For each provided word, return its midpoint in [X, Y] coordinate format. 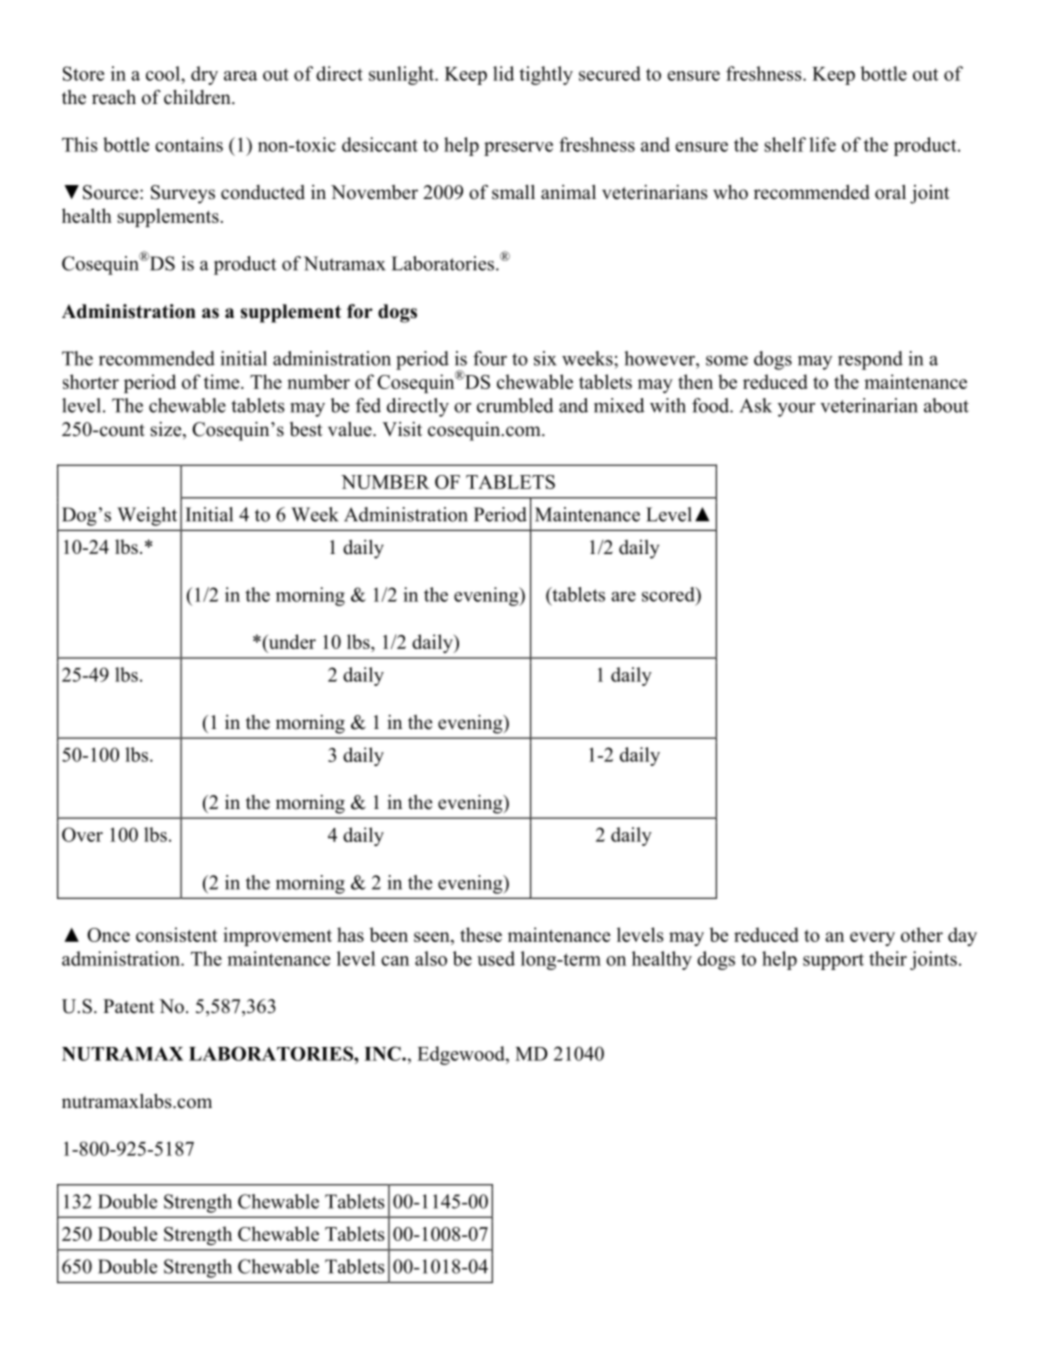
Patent [129, 1006]
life [822, 144]
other [922, 934]
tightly [546, 75]
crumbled [515, 405]
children [198, 97]
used [496, 958]
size [167, 430]
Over [82, 834]
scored [669, 594]
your [796, 410]
